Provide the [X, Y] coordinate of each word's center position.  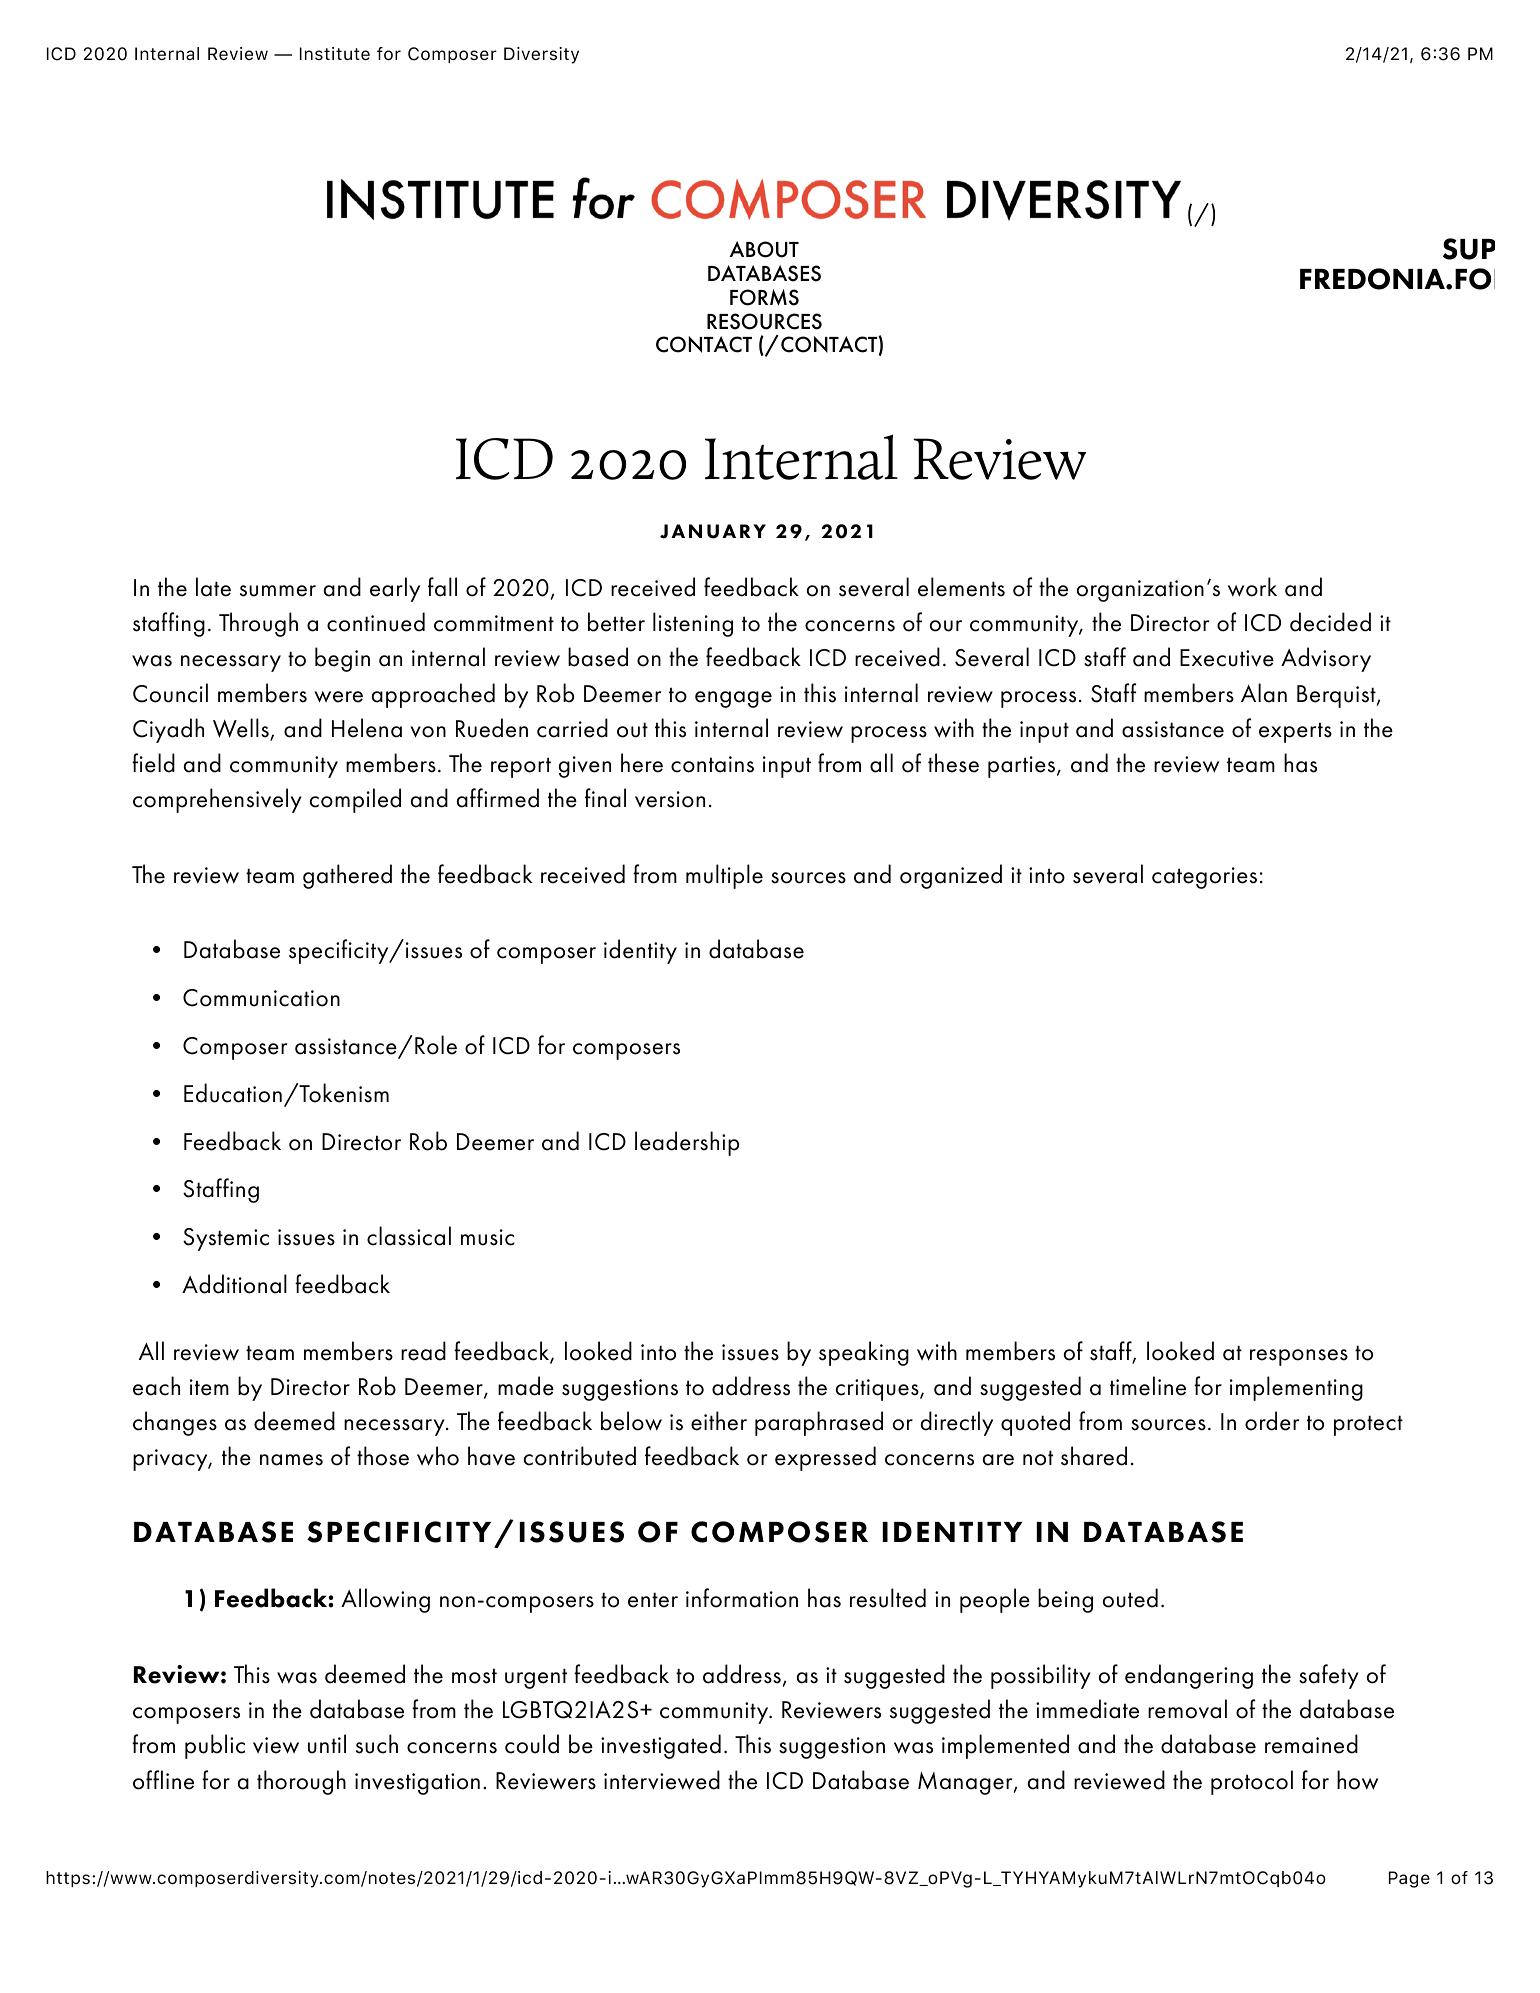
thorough [301, 1782]
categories [1204, 878]
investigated [661, 1746]
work [1252, 587]
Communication [261, 998]
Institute [335, 53]
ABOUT [764, 249]
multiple [724, 876]
